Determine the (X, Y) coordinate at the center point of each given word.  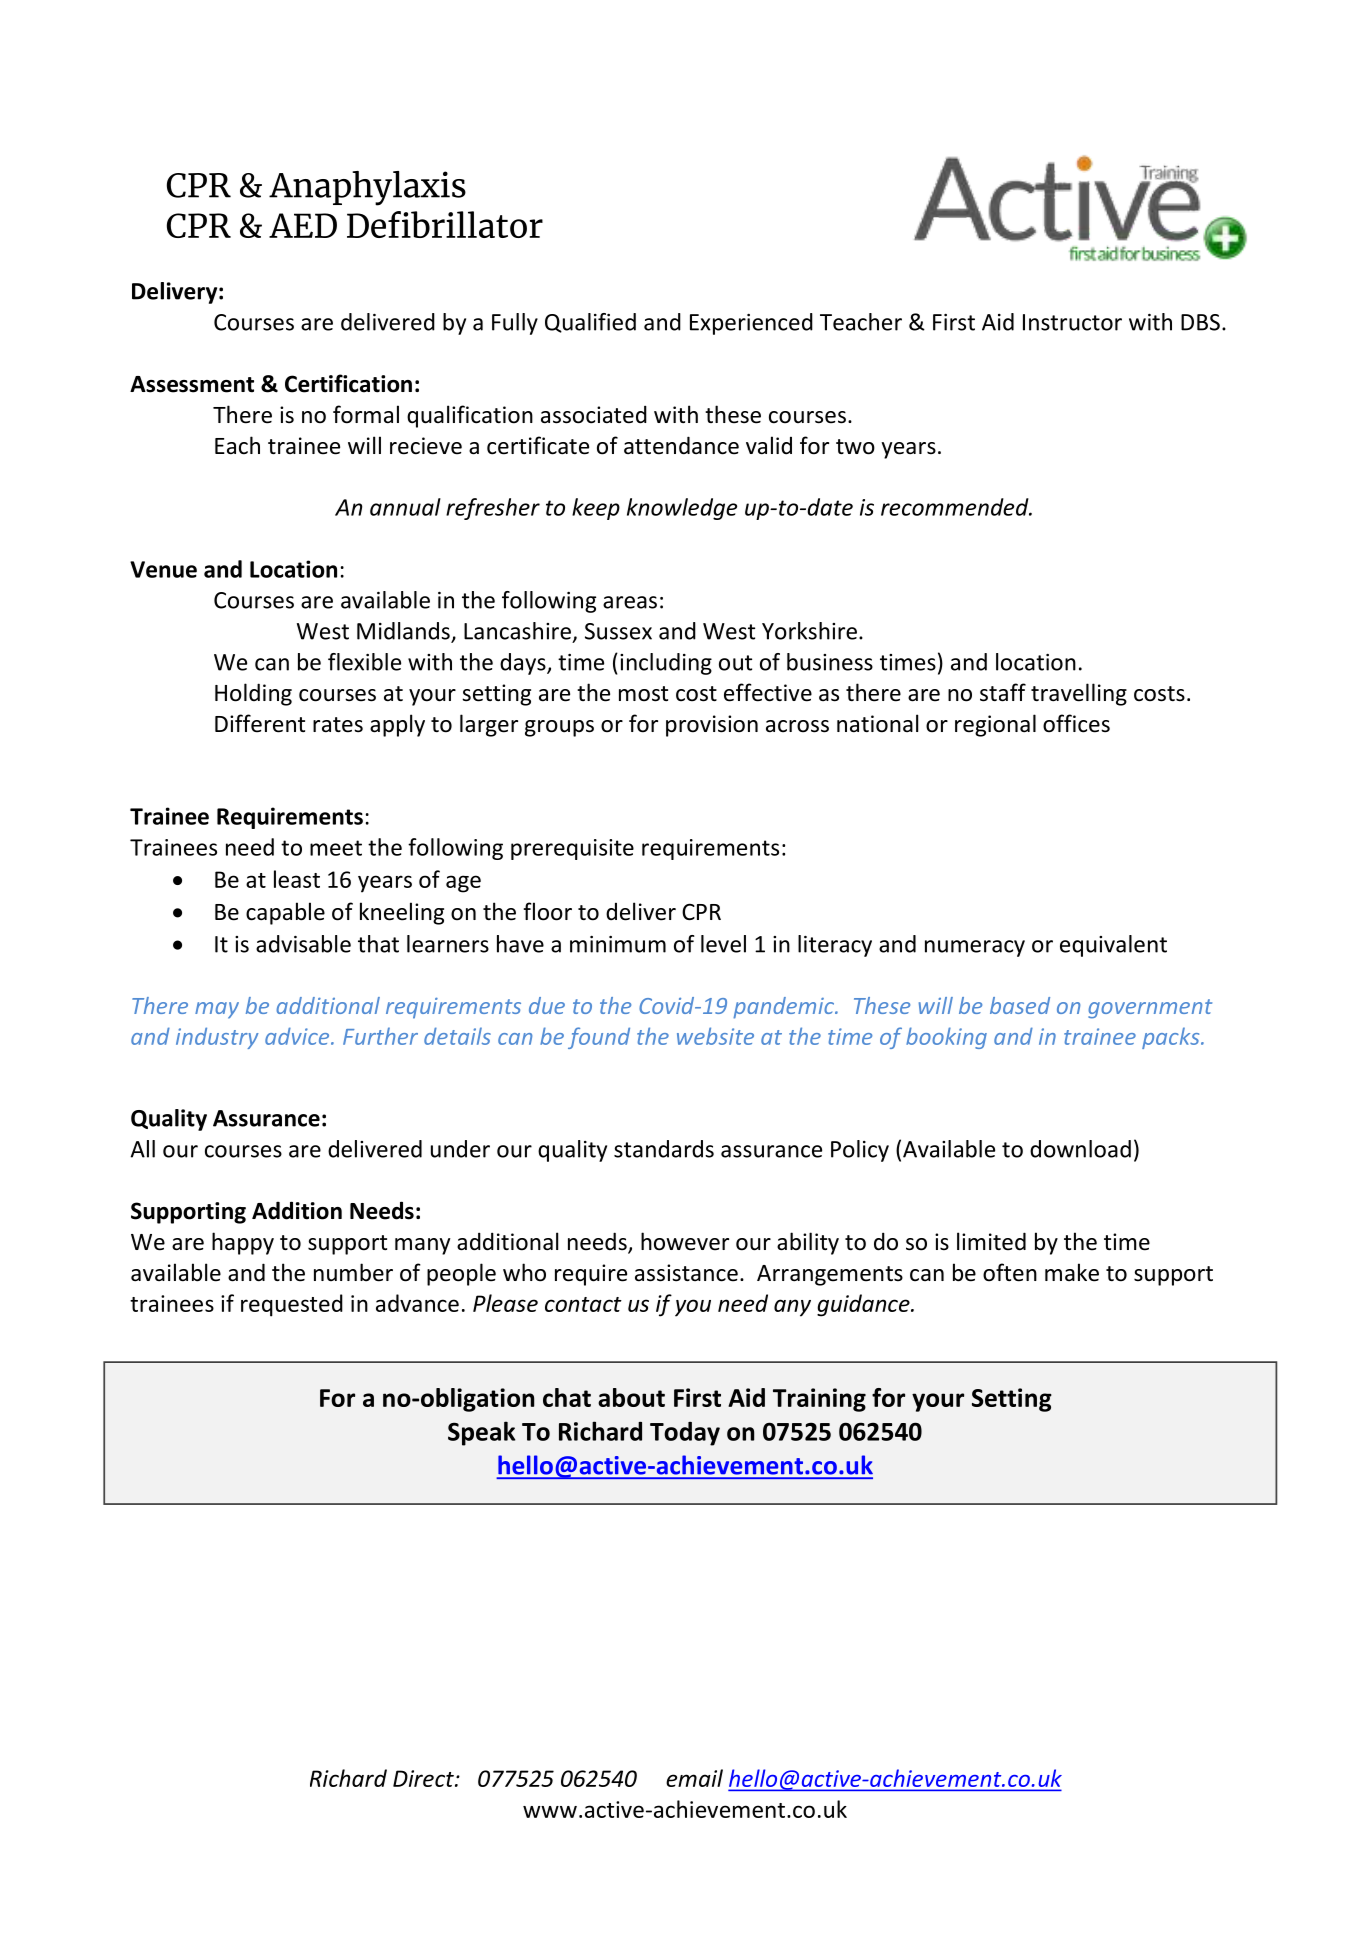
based (1020, 1005)
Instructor (1072, 322)
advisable (303, 944)
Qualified (590, 323)
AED (303, 225)
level (723, 944)
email (694, 1778)
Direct (424, 1778)
